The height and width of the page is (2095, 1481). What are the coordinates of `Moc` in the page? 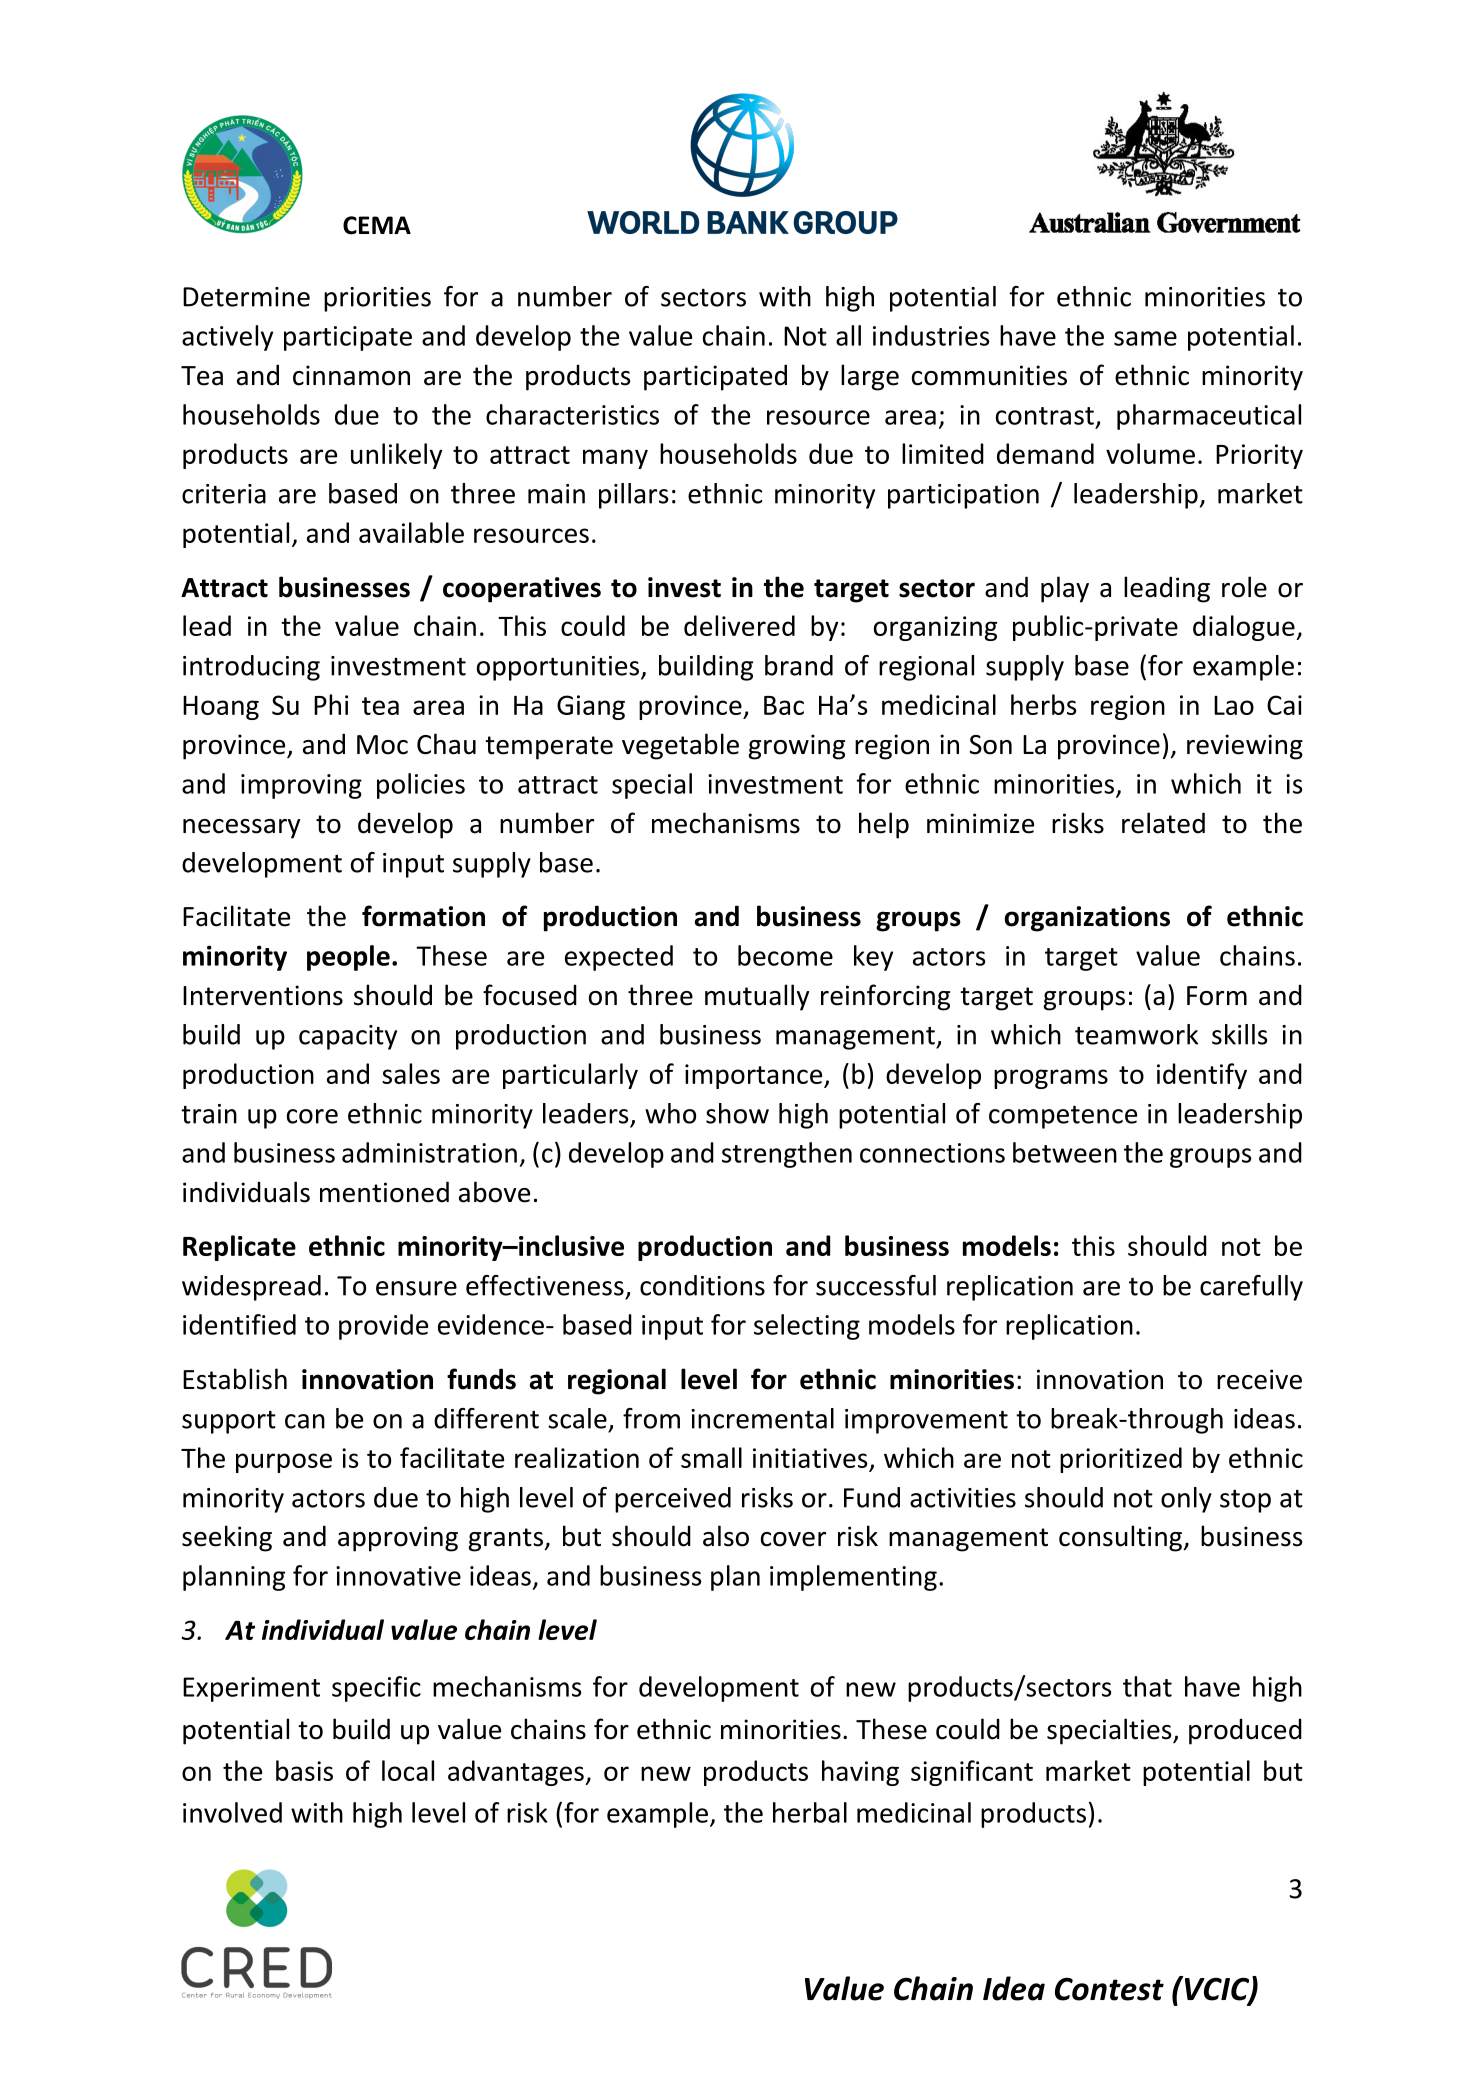 It's located at (382, 745).
